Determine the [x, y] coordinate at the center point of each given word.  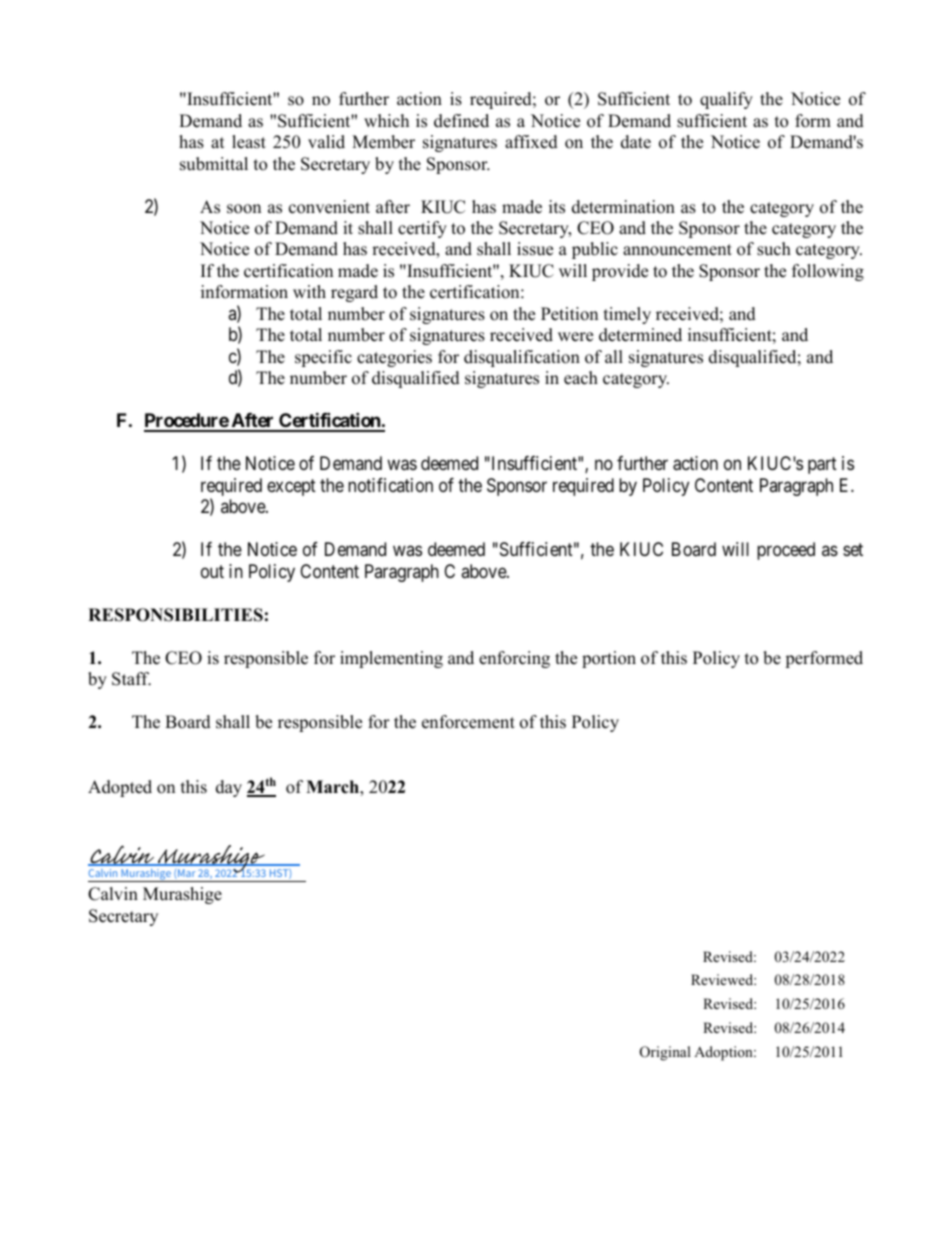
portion [609, 659]
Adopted [120, 788]
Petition [569, 314]
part [822, 466]
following [828, 272]
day [229, 788]
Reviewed [723, 979]
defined [461, 121]
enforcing [514, 659]
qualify [726, 100]
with [309, 291]
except [291, 487]
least [249, 142]
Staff [131, 679]
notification [390, 485]
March [333, 788]
